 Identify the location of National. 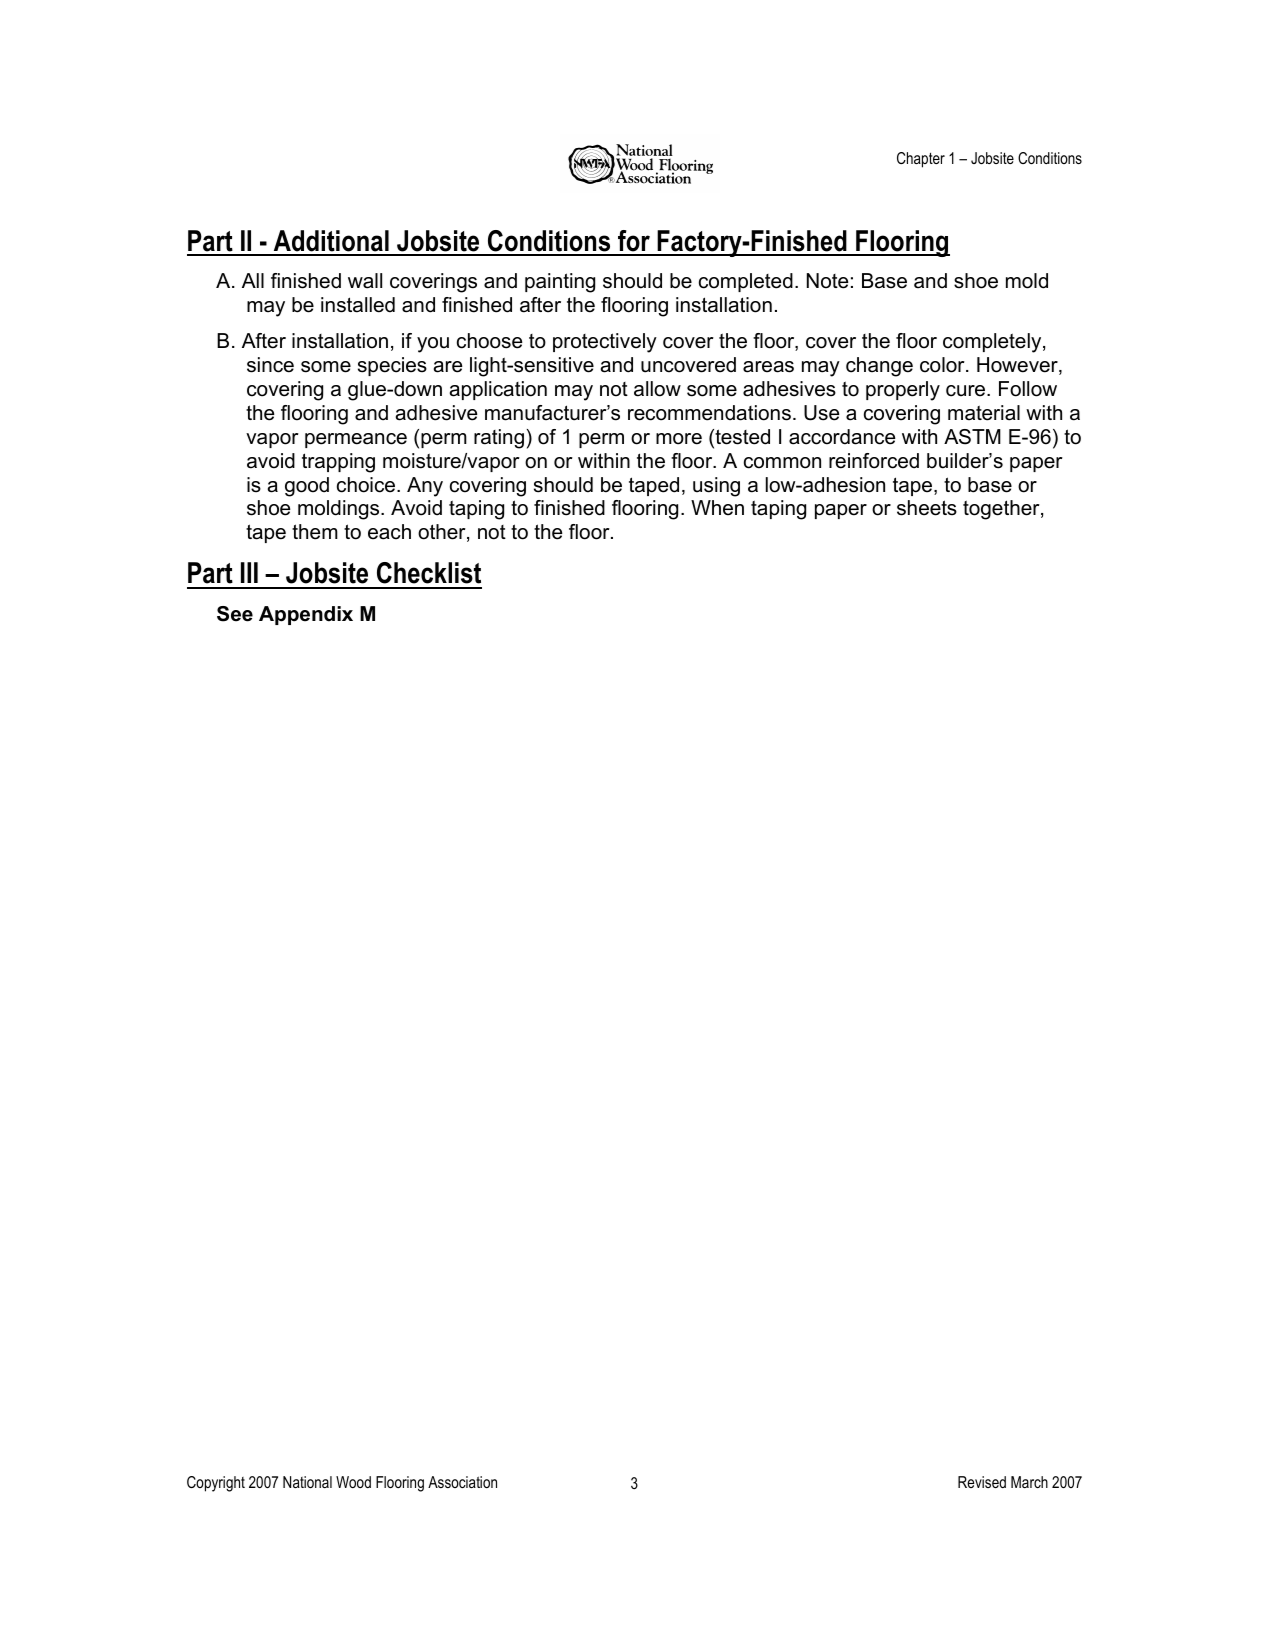
(307, 1482).
